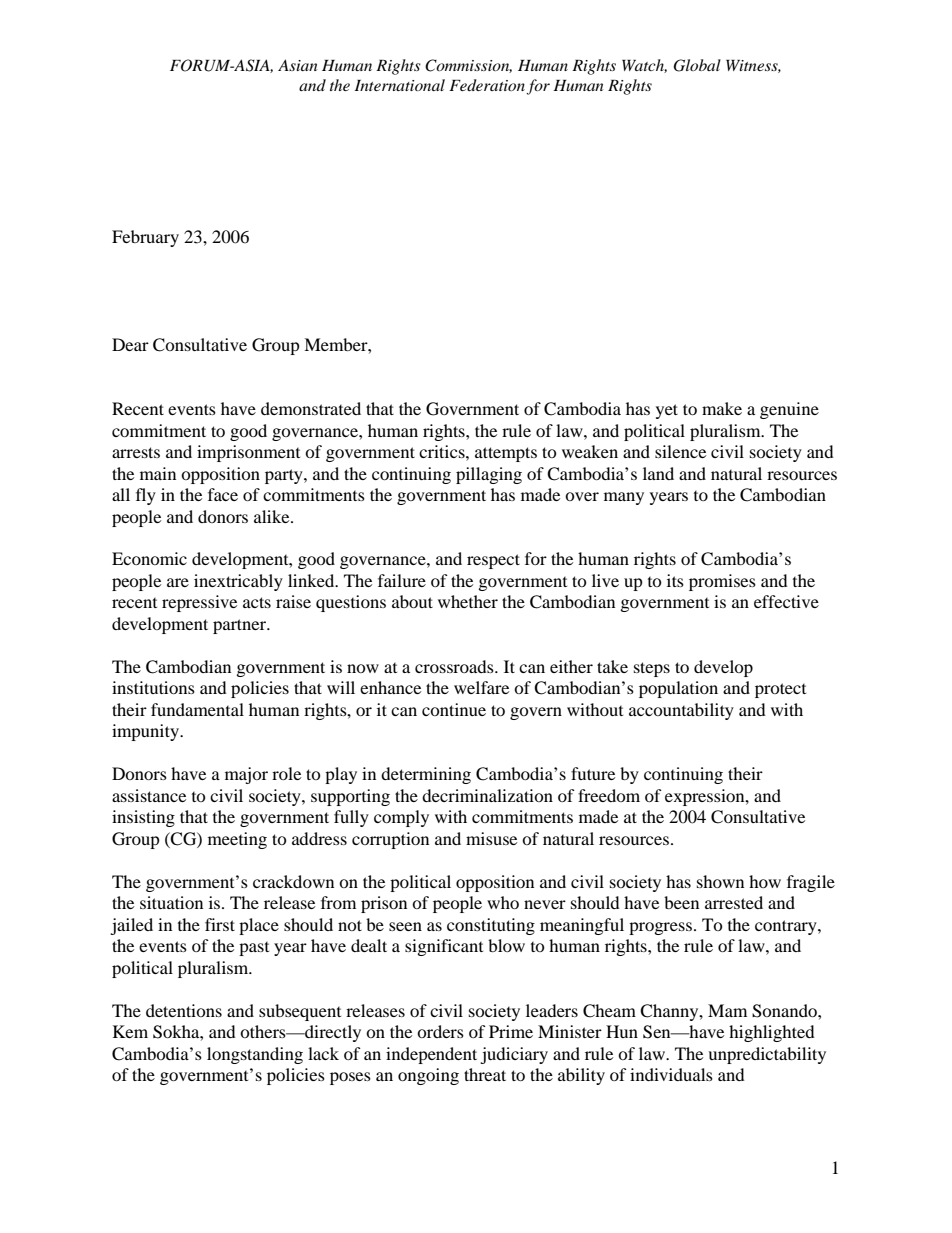 Image resolution: width=952 pixels, height=1233 pixels. What do you see at coordinates (491, 838) in the image?
I see `misuse` at bounding box center [491, 838].
